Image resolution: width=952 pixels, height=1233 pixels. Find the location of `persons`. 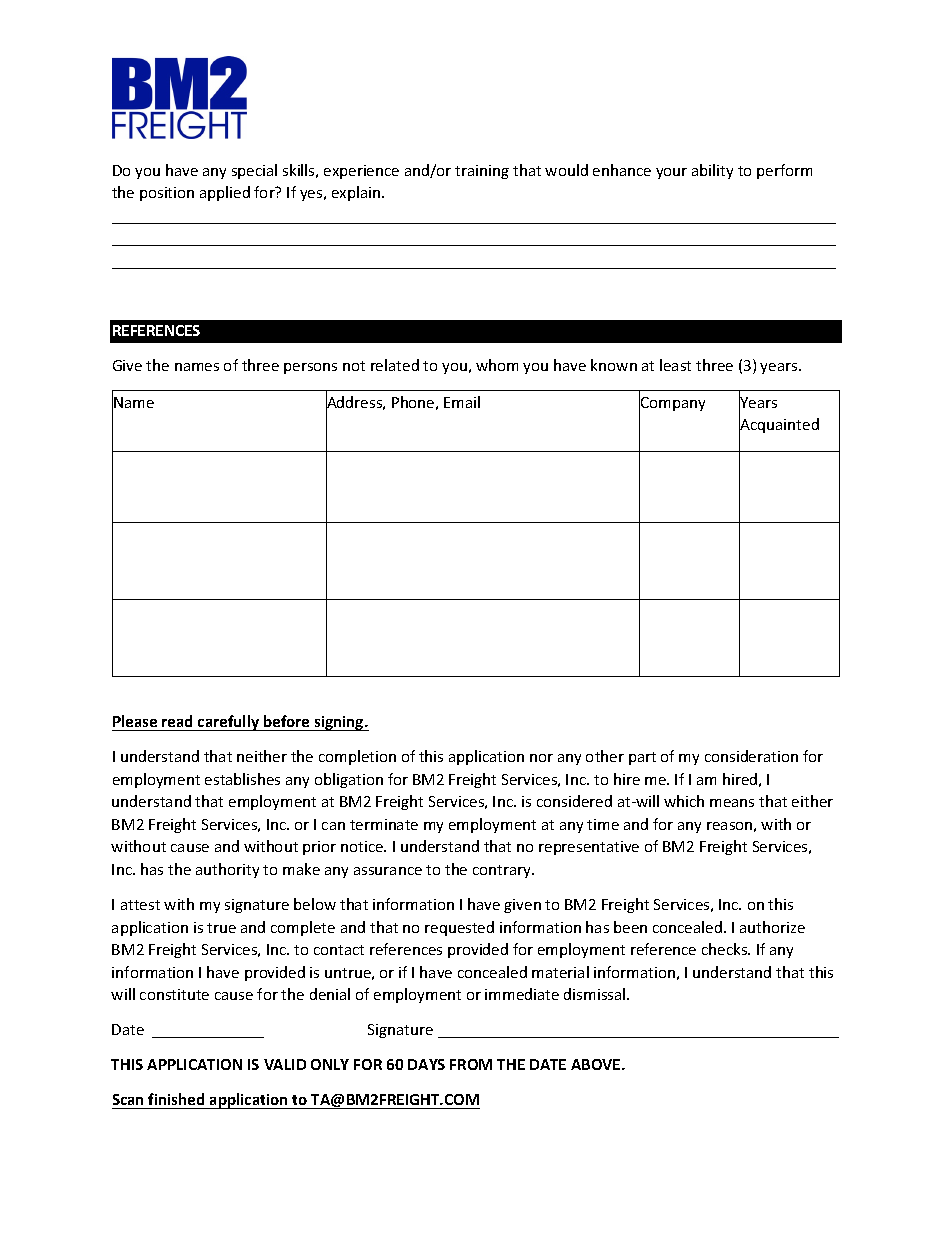

persons is located at coordinates (310, 368).
